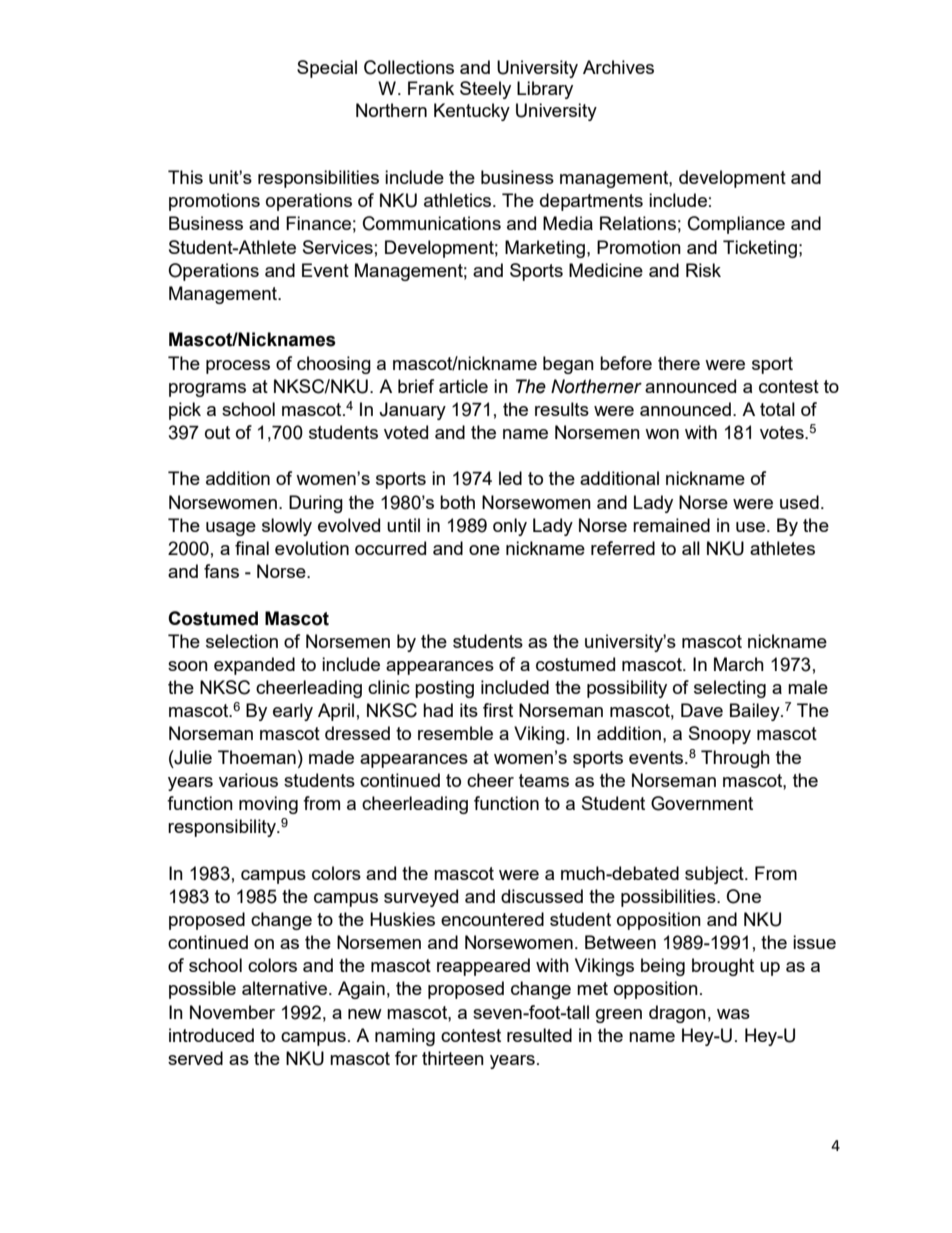  What do you see at coordinates (238, 367) in the screenshot?
I see `process` at bounding box center [238, 367].
